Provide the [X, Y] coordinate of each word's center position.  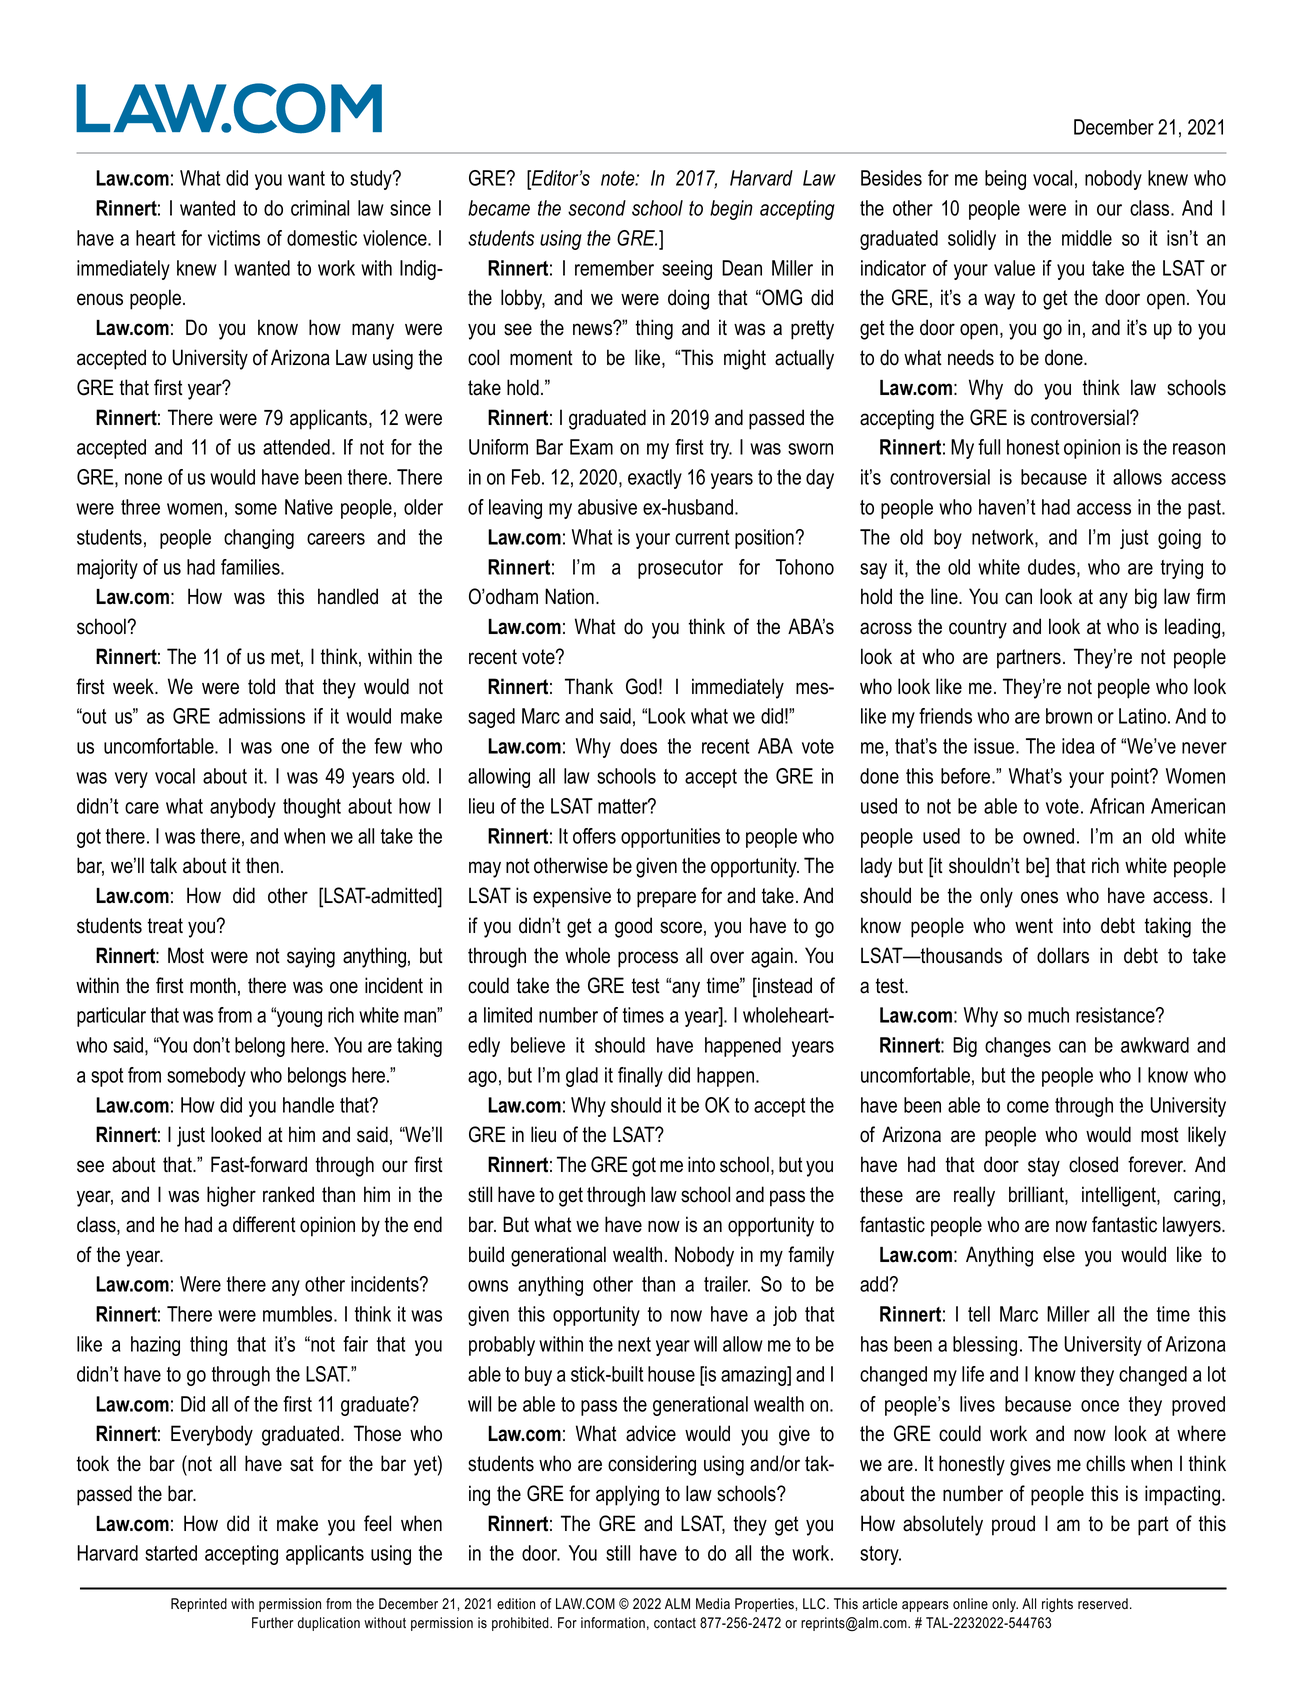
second [597, 208]
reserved [1103, 1604]
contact [675, 1623]
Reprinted [199, 1605]
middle [1087, 238]
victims [234, 238]
